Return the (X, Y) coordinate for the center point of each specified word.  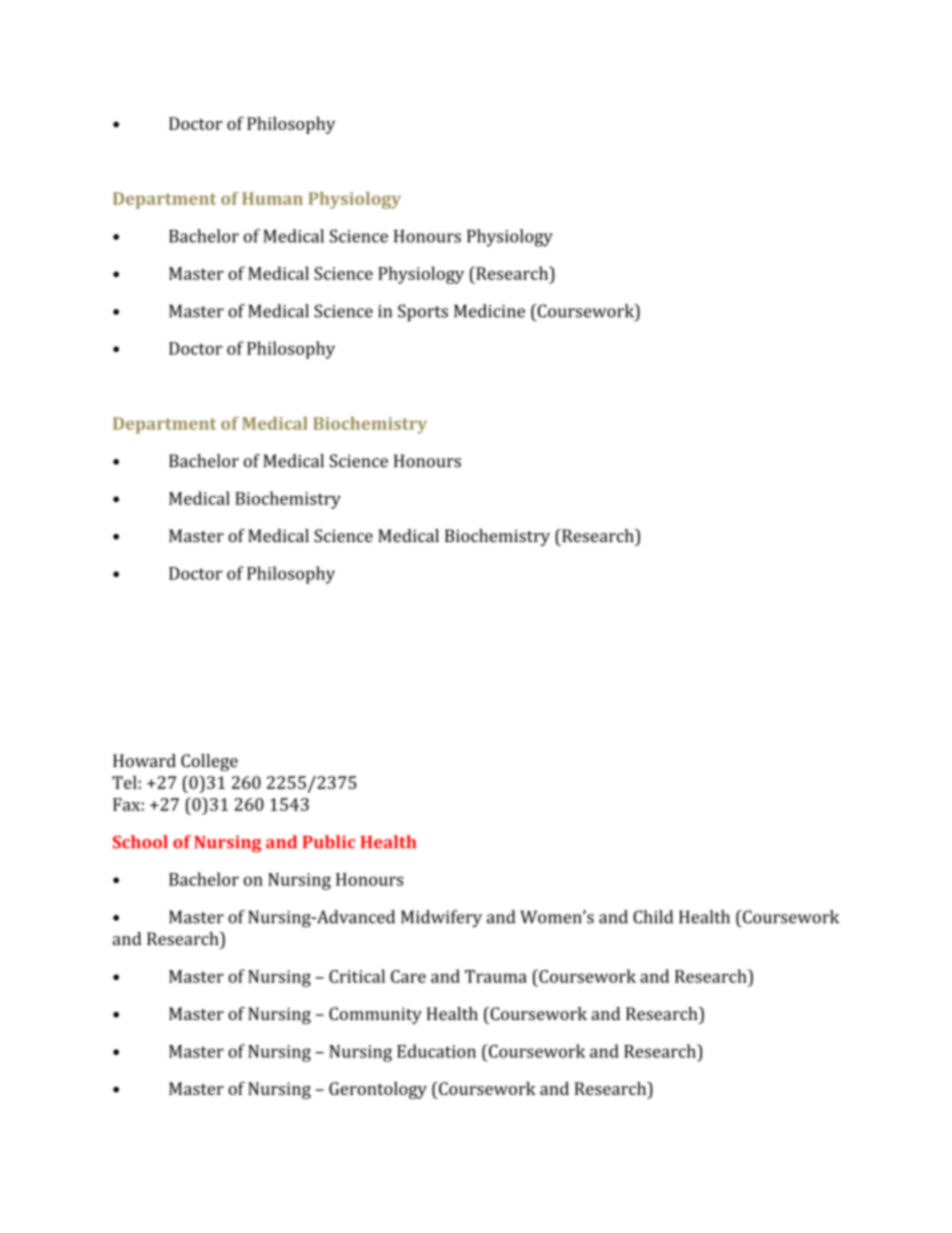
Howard (144, 760)
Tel (124, 782)
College (209, 762)
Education (436, 1051)
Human (272, 198)
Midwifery (441, 918)
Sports (423, 312)
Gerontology (378, 1090)
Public (329, 842)
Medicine (489, 311)
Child (653, 917)
